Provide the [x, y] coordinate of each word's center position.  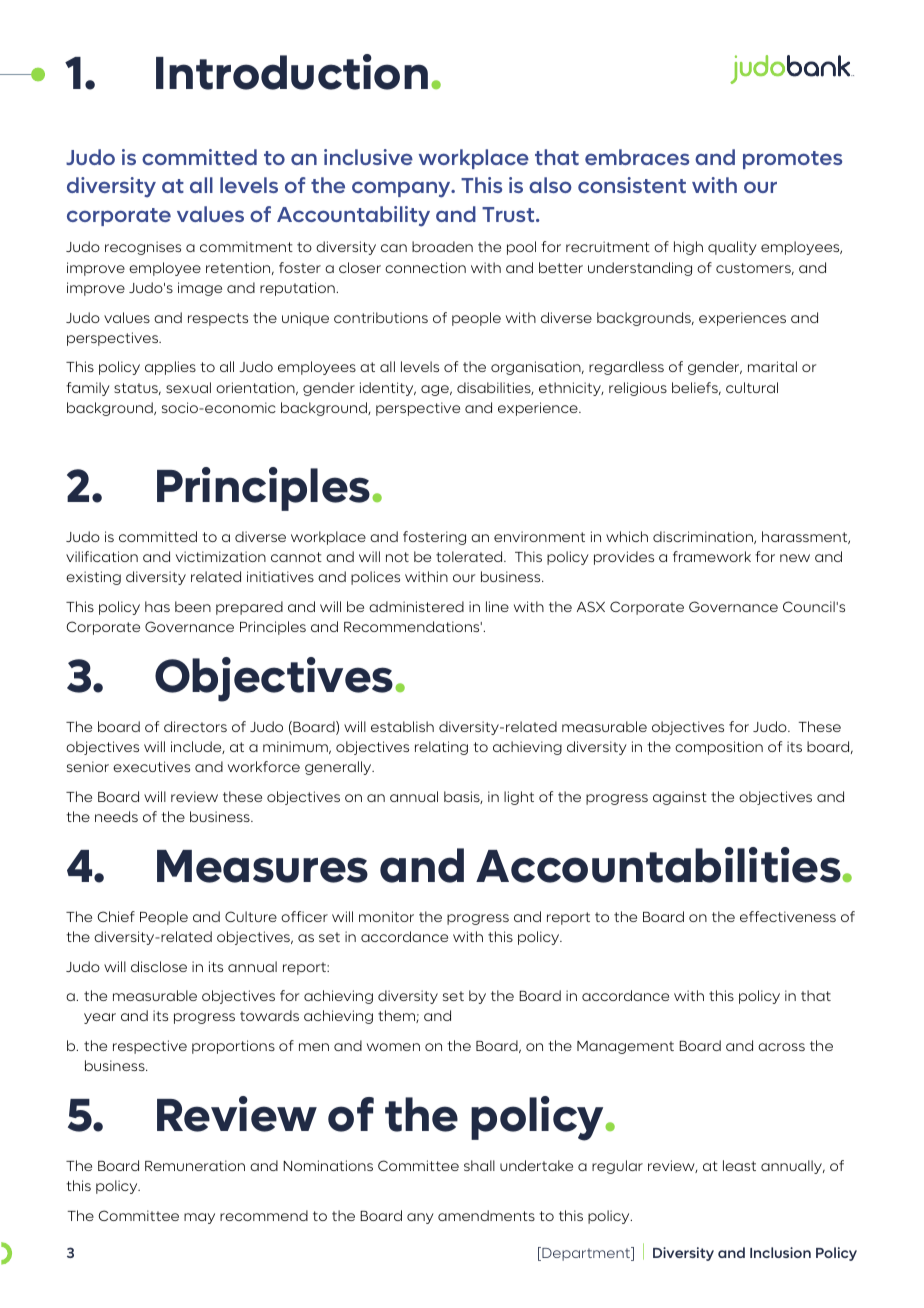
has [157, 606]
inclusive [368, 157]
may [199, 1218]
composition [719, 748]
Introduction [292, 72]
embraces [637, 157]
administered [416, 606]
